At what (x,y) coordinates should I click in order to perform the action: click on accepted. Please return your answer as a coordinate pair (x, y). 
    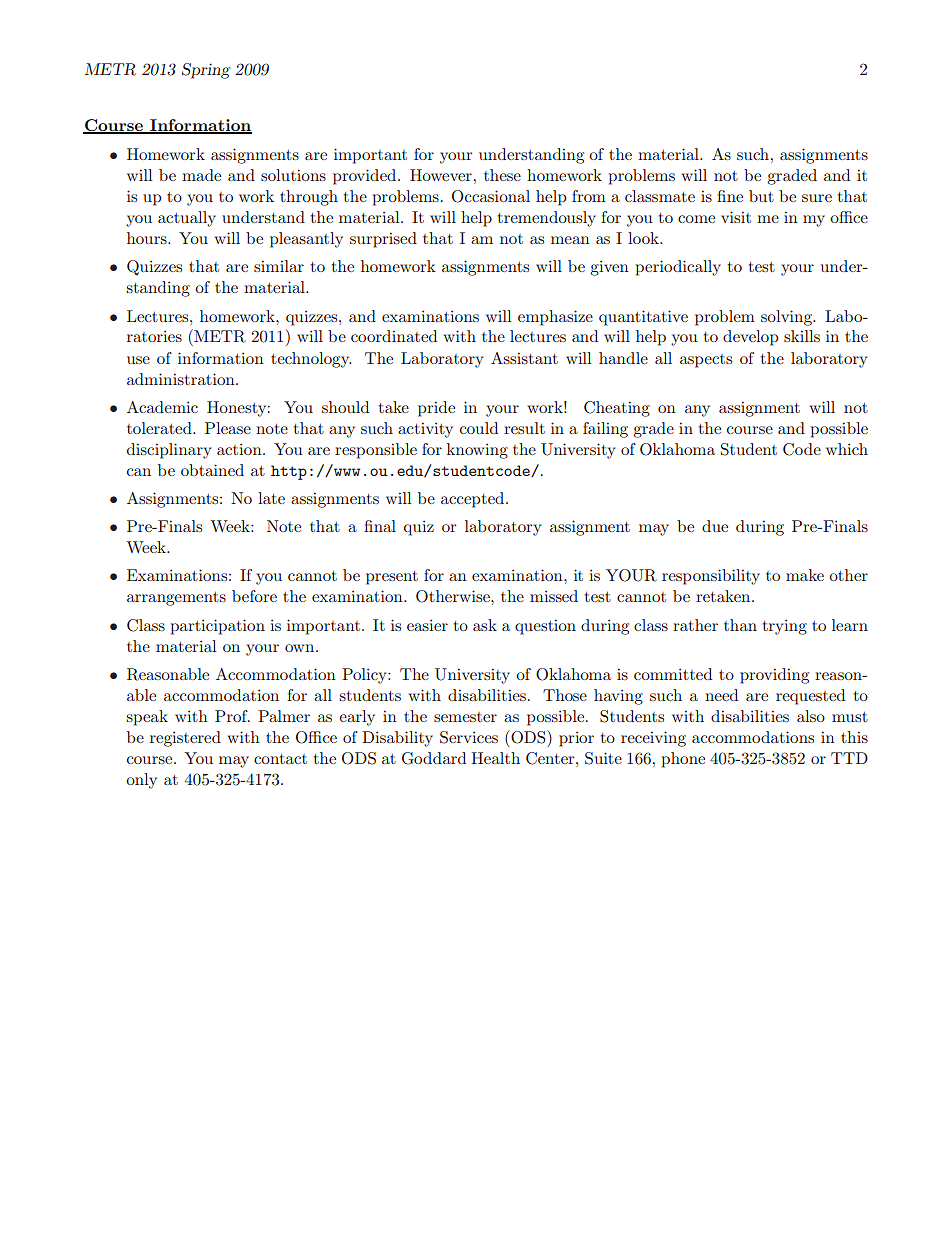
    Looking at the image, I should click on (474, 500).
